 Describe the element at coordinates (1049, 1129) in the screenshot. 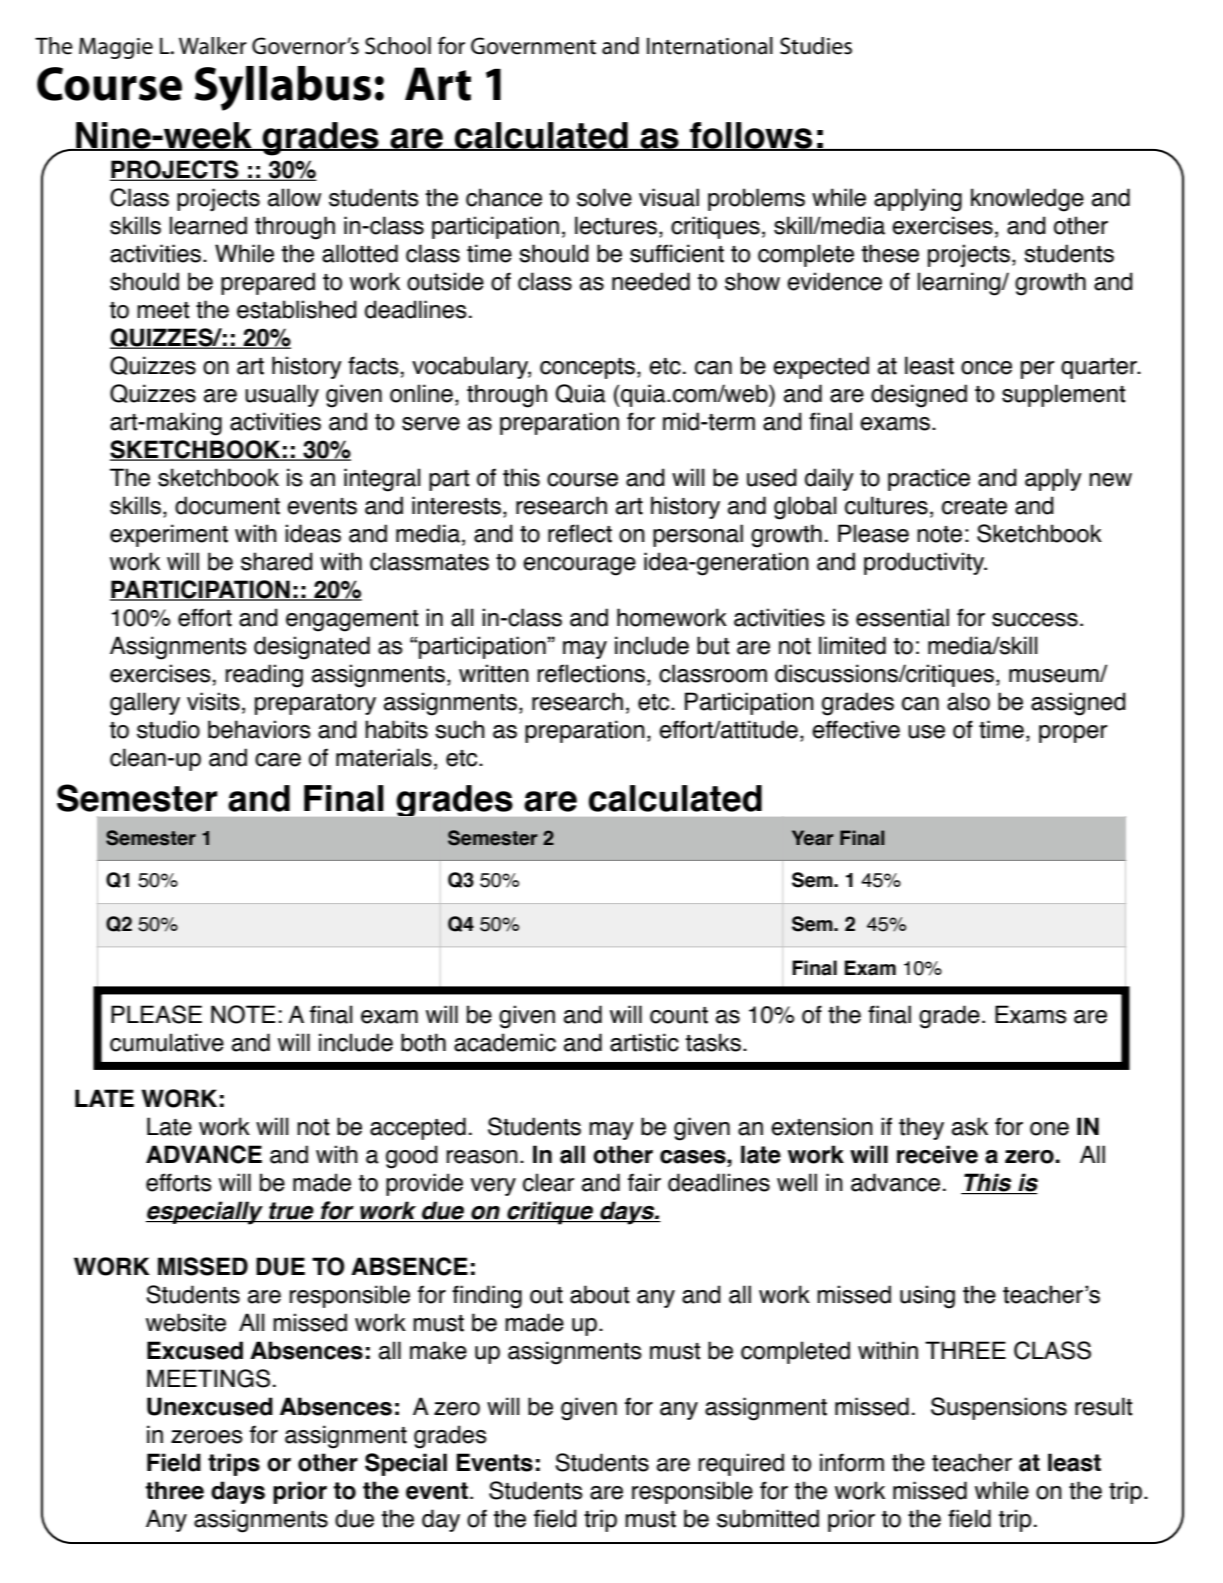

I see `one` at that location.
